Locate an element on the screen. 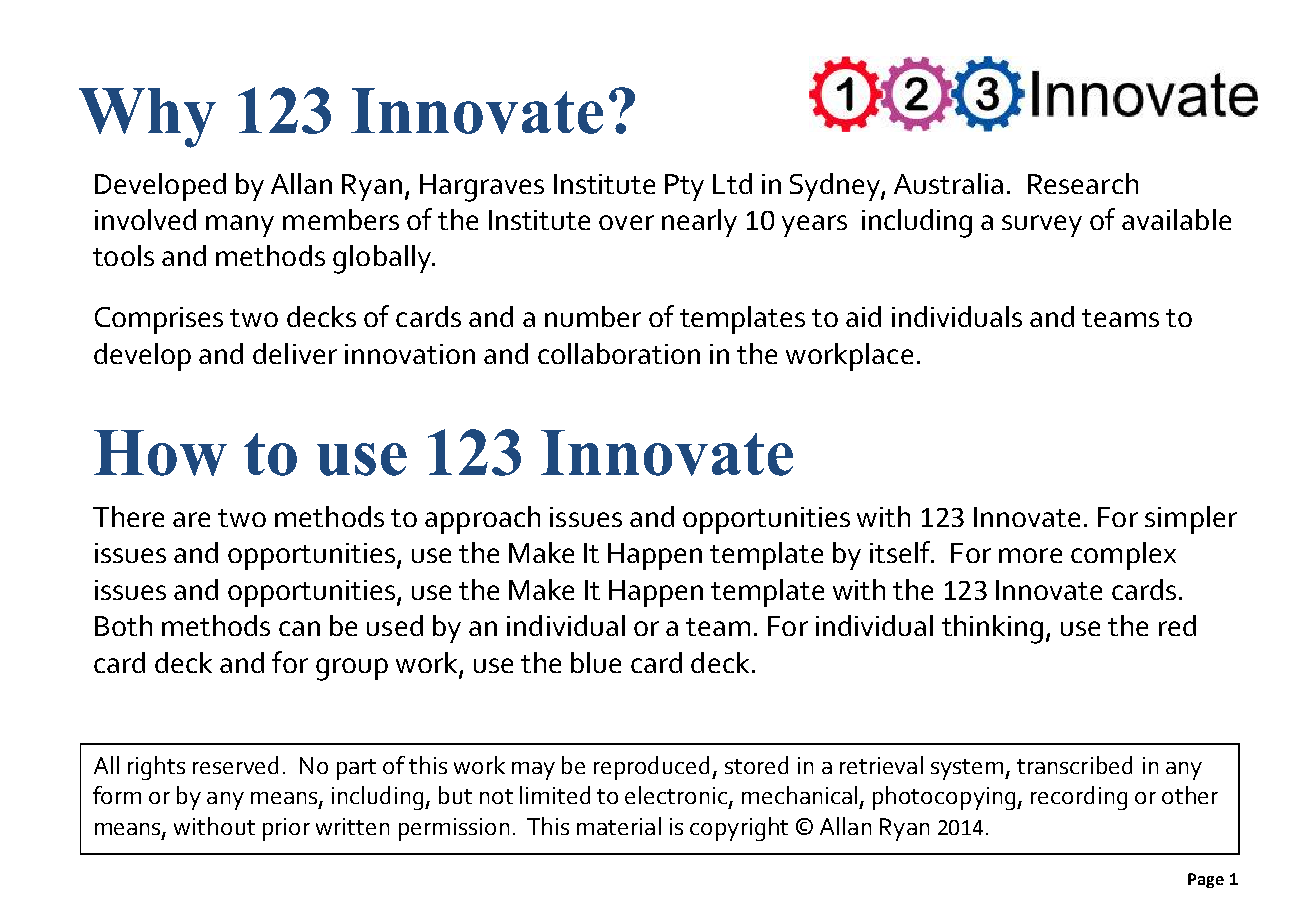 This screenshot has height=911, width=1316. collaboration is located at coordinates (619, 353).
